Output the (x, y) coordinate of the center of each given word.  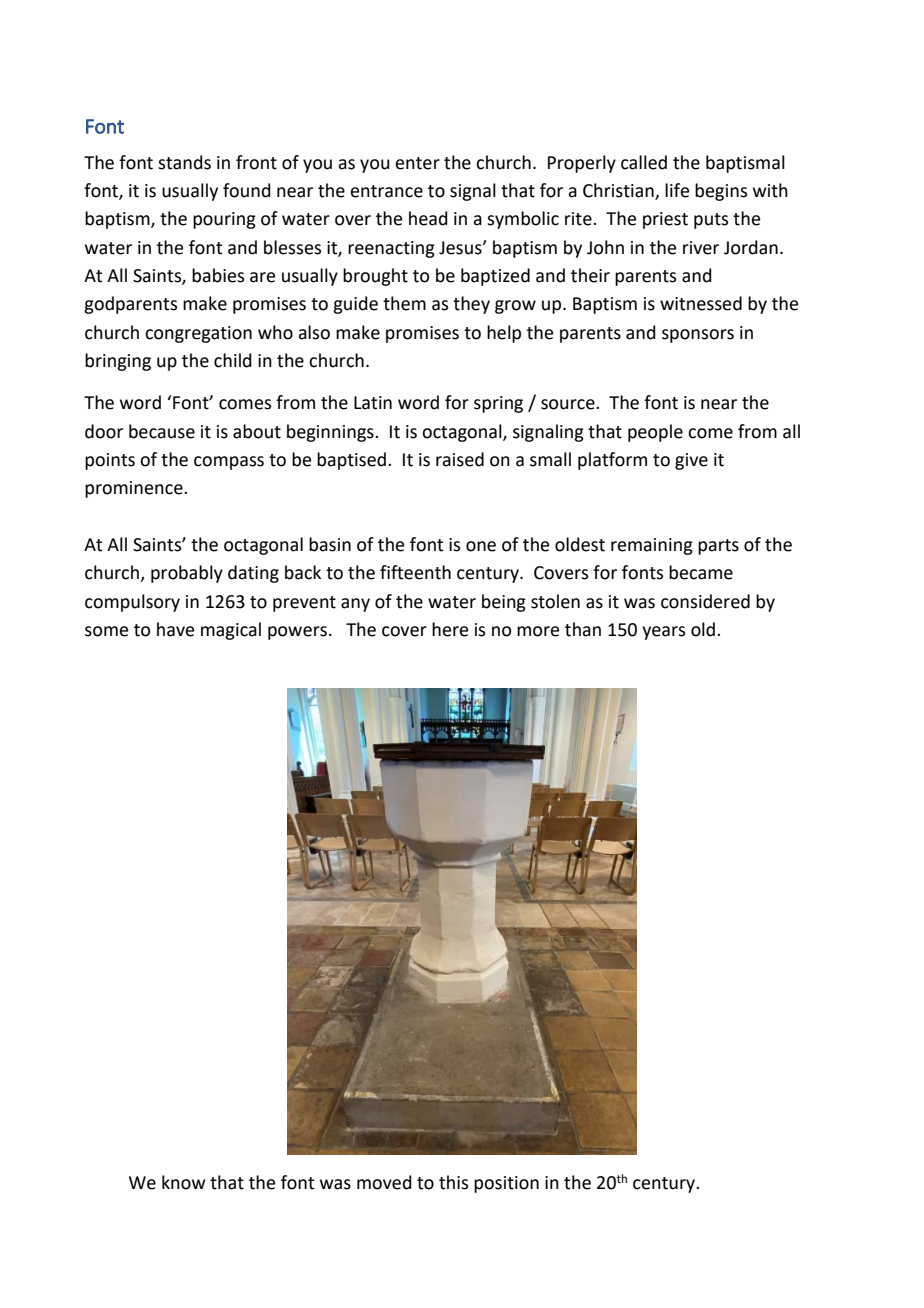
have (175, 629)
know (183, 1182)
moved (384, 1182)
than (583, 629)
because (162, 431)
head (428, 218)
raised (460, 459)
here (450, 629)
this (453, 1182)
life (677, 190)
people (655, 433)
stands (184, 162)
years (663, 633)
